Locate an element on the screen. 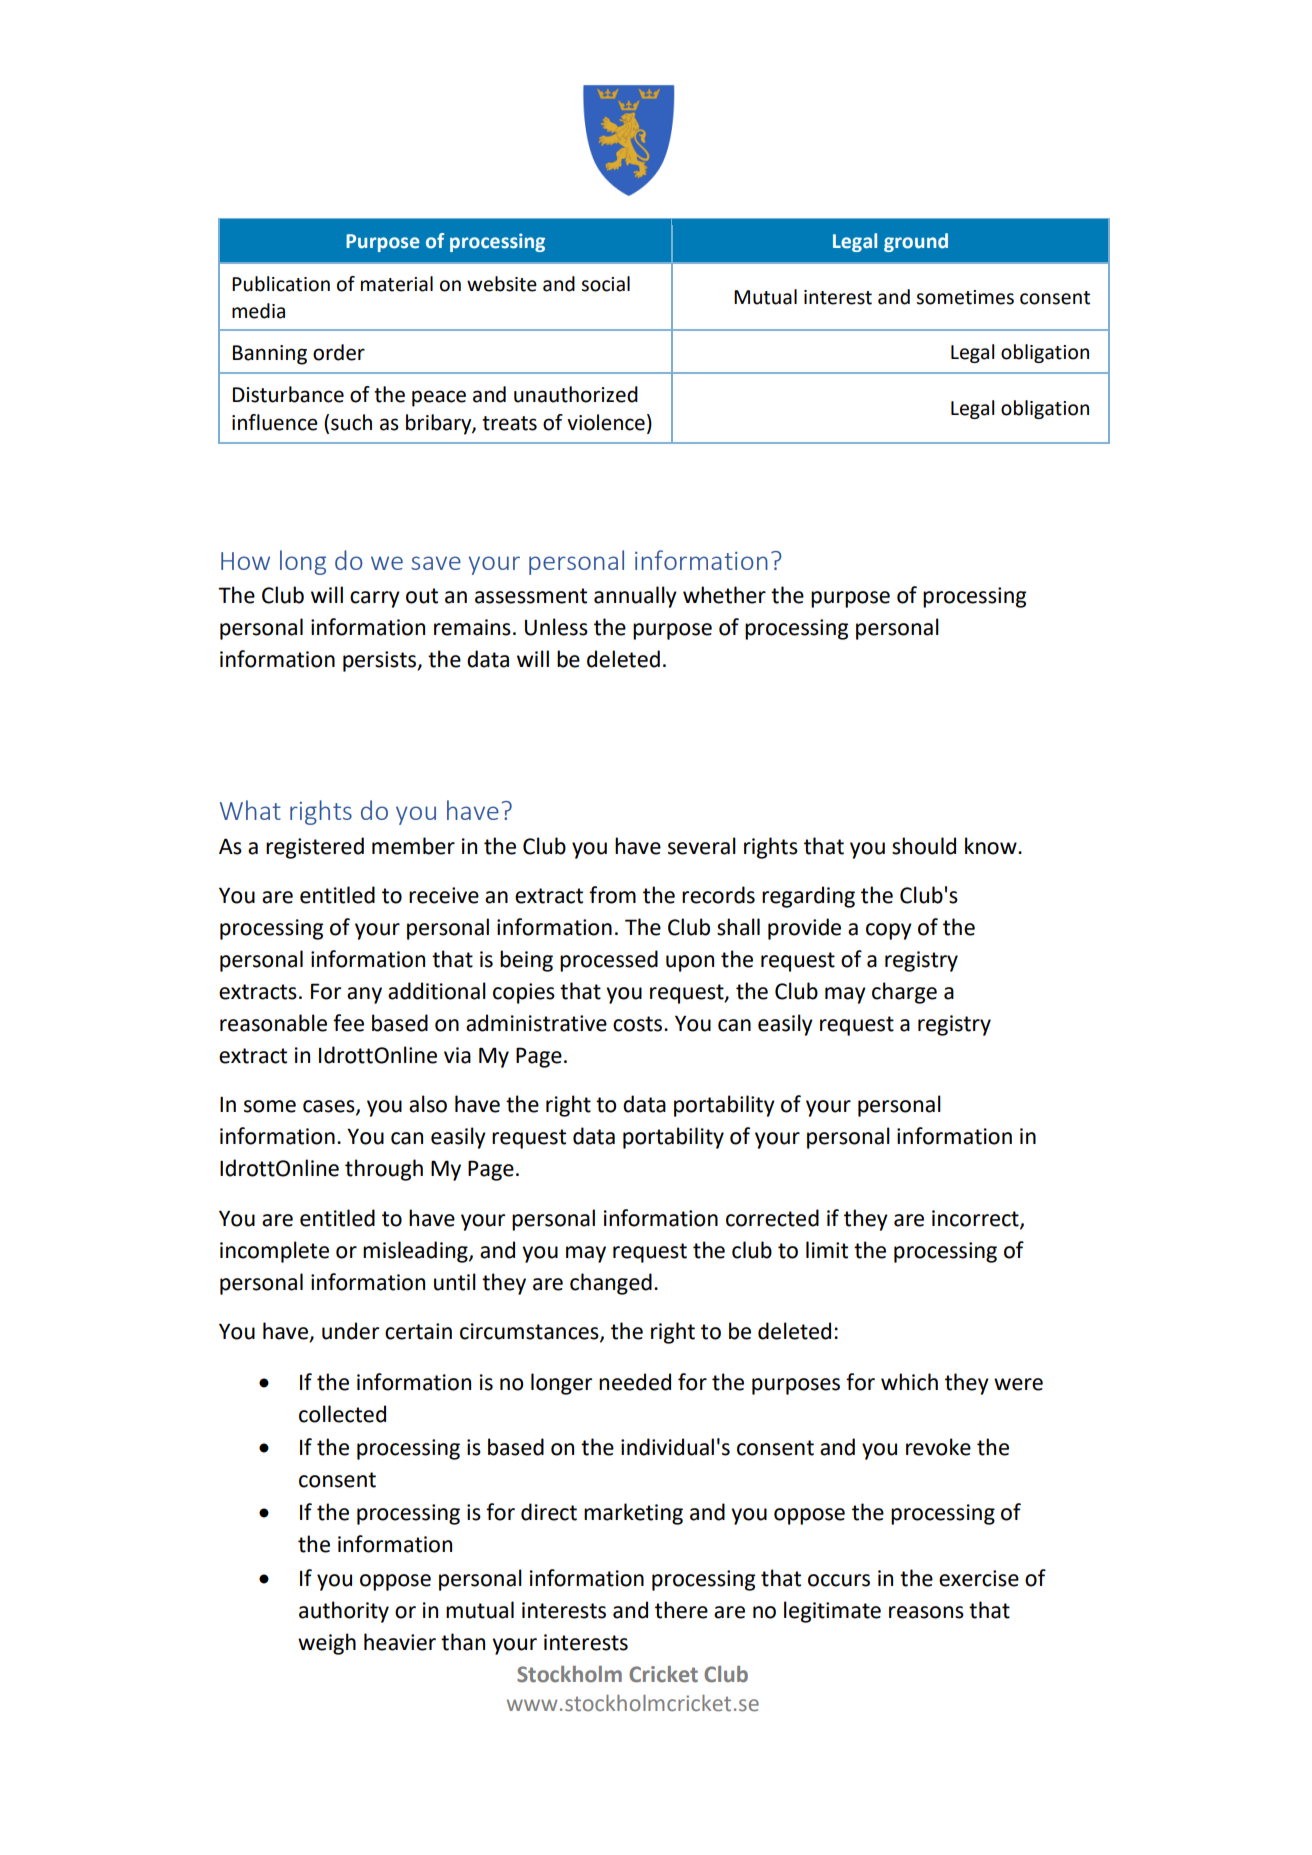 The image size is (1312, 1855). any is located at coordinates (364, 995).
